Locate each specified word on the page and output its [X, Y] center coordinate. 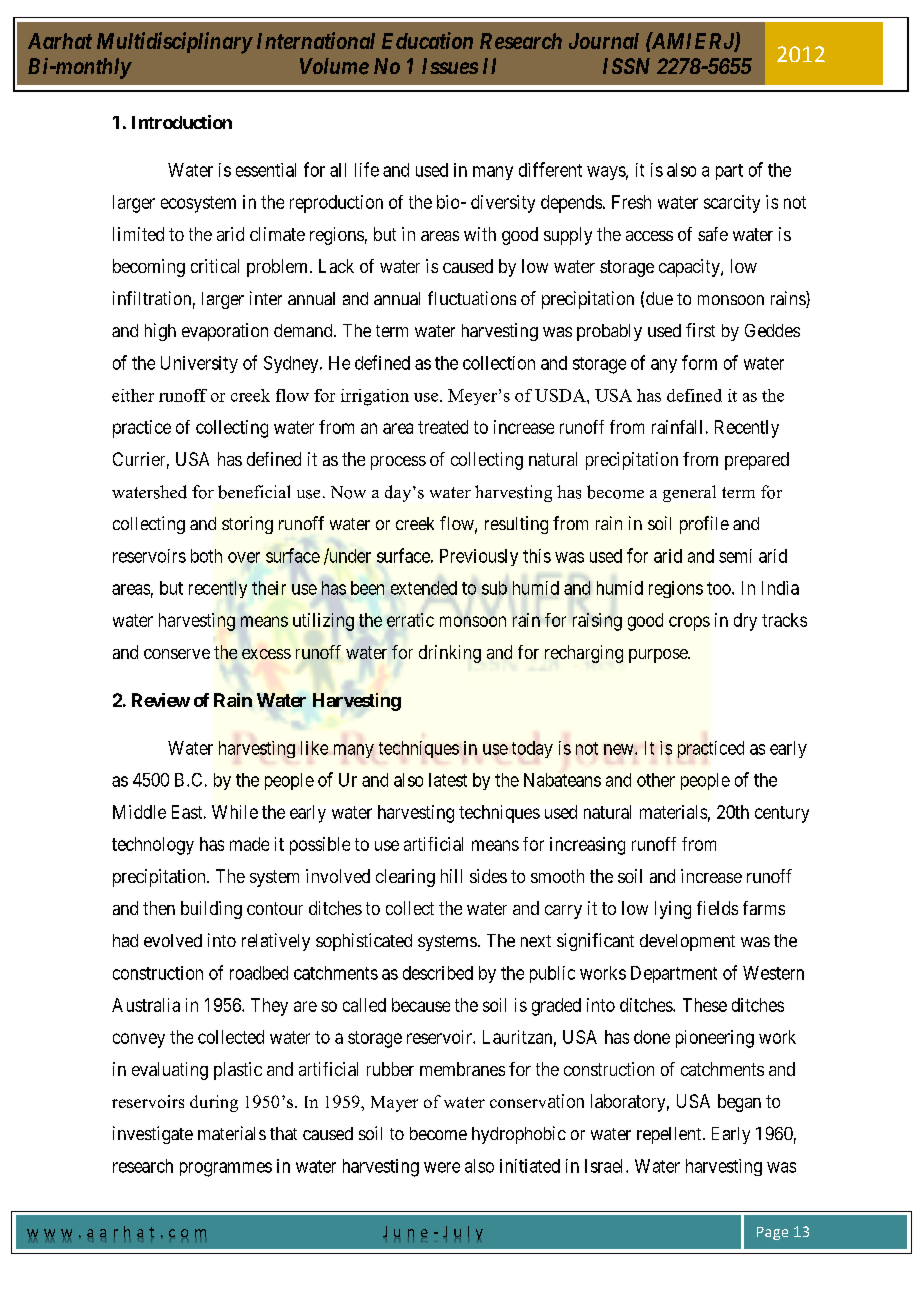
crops [689, 623]
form [699, 362]
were [442, 1167]
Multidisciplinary [174, 43]
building [211, 910]
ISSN [626, 66]
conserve [177, 654]
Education [427, 40]
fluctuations [472, 298]
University [199, 364]
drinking [450, 654]
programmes [226, 1169]
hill [451, 876]
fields [717, 908]
